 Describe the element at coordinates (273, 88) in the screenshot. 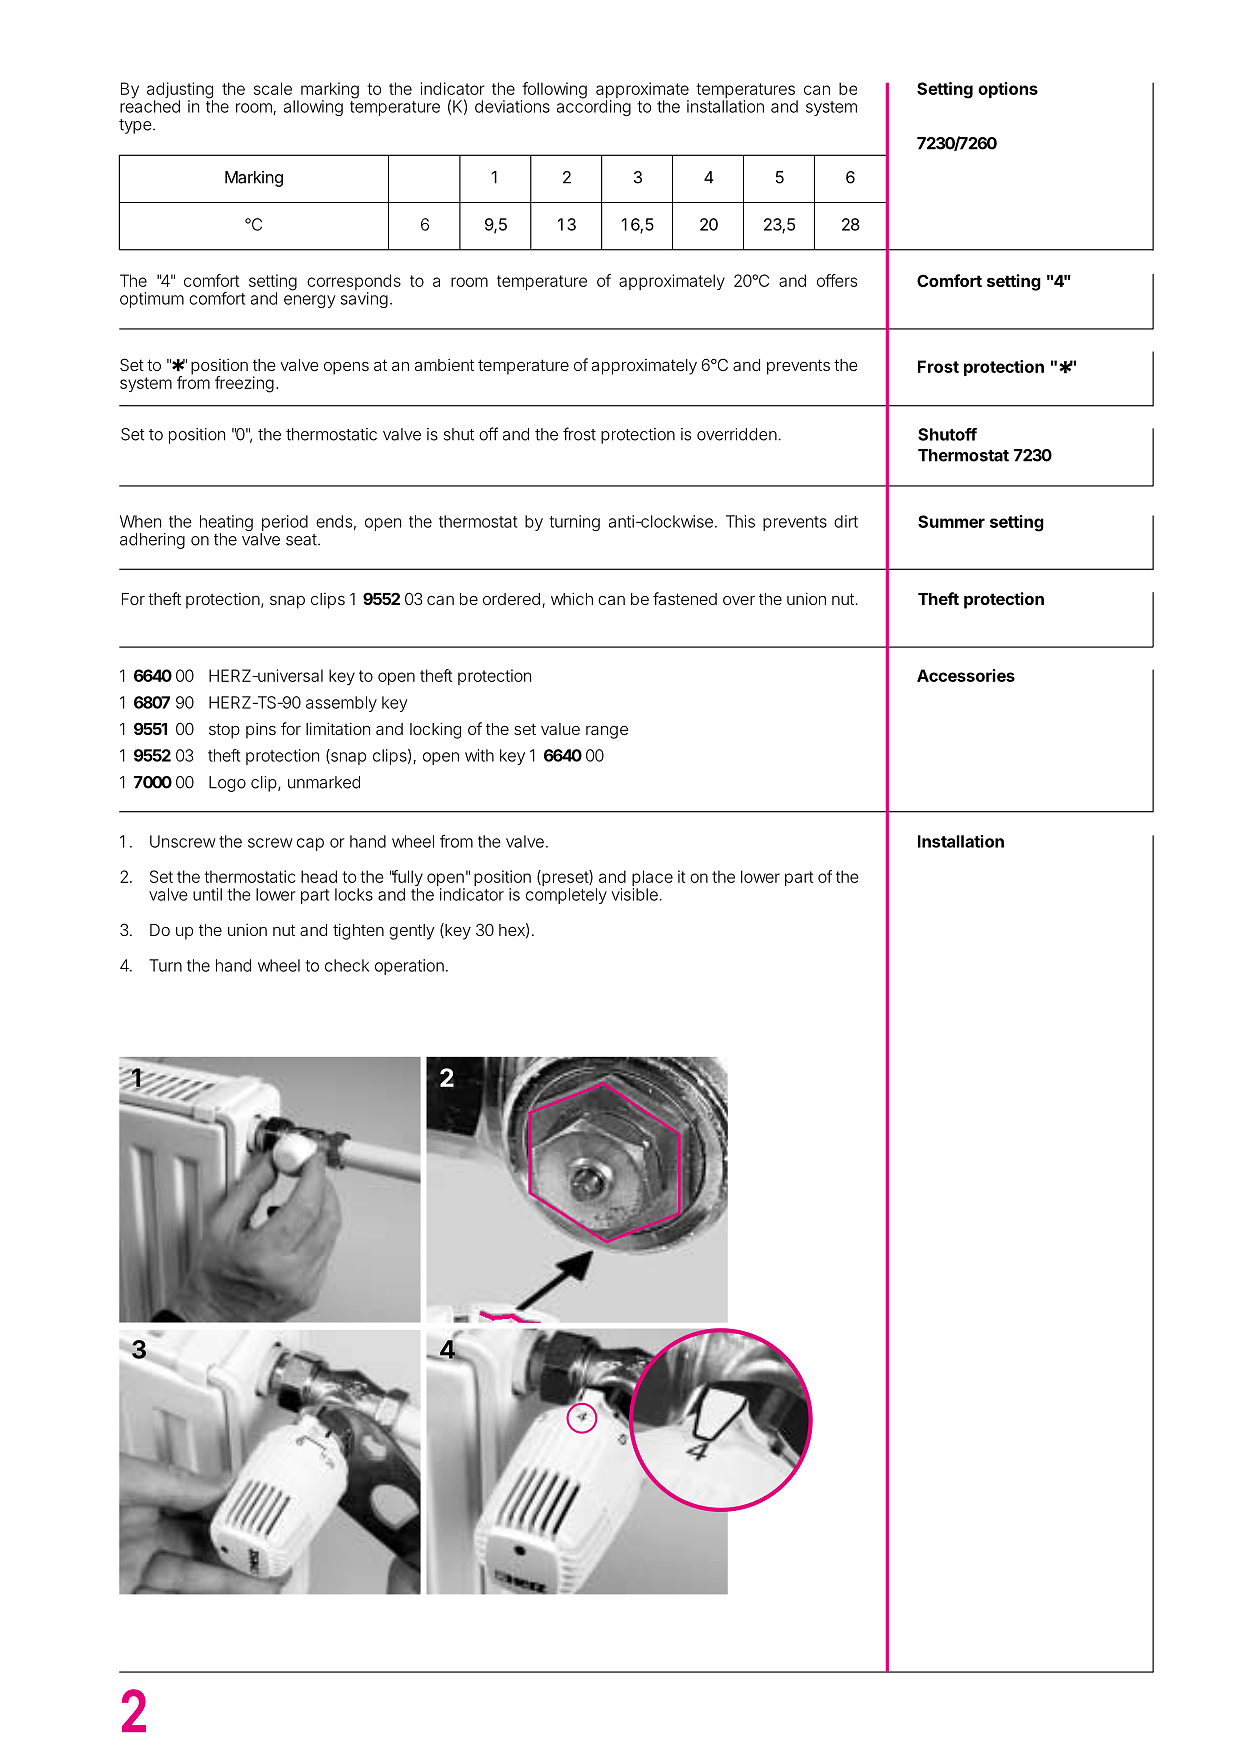

I see `scale` at that location.
